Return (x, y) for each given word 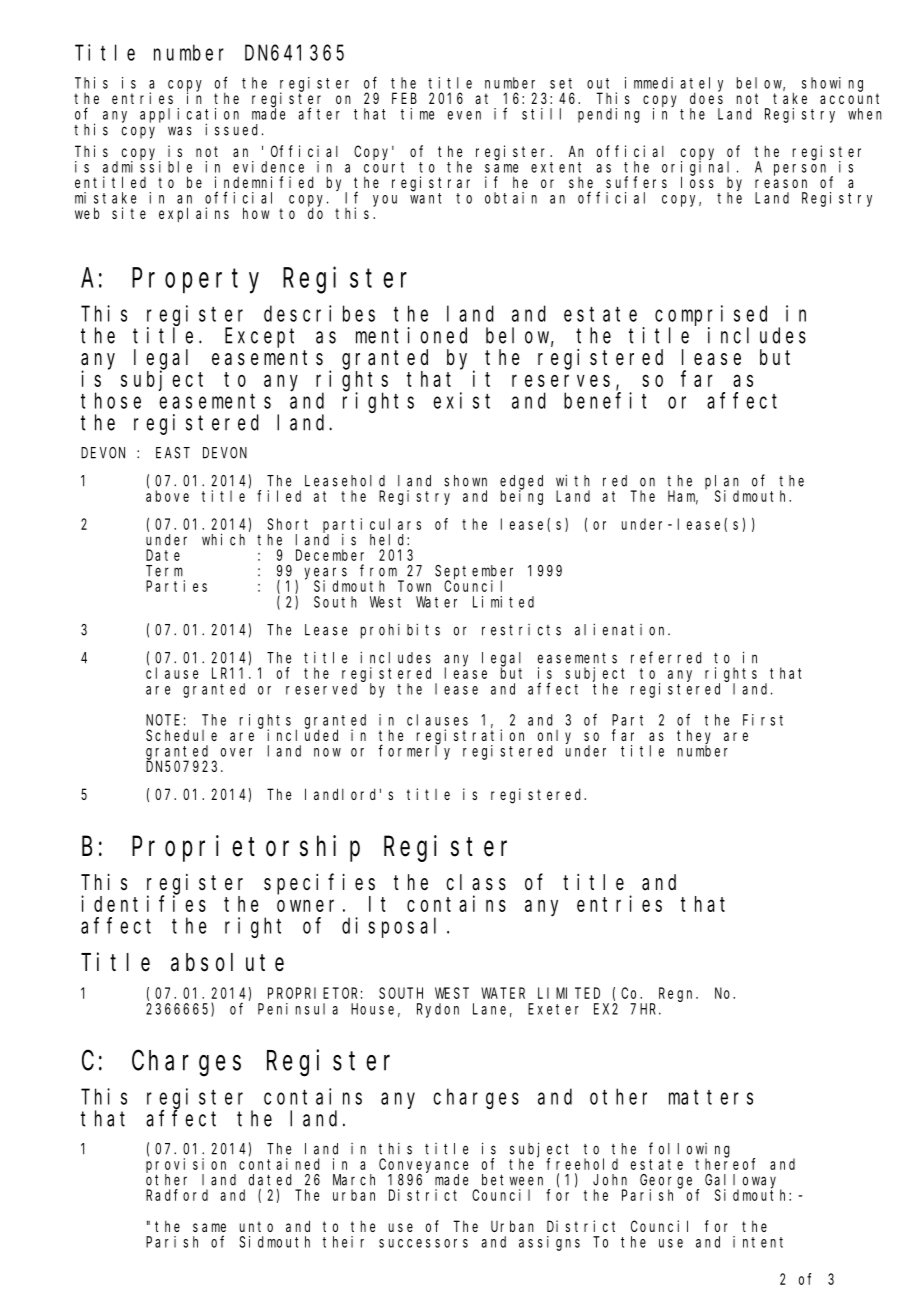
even (464, 115)
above (167, 496)
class (476, 882)
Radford (177, 1195)
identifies (143, 903)
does (706, 98)
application (189, 116)
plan (722, 483)
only (554, 738)
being (522, 497)
